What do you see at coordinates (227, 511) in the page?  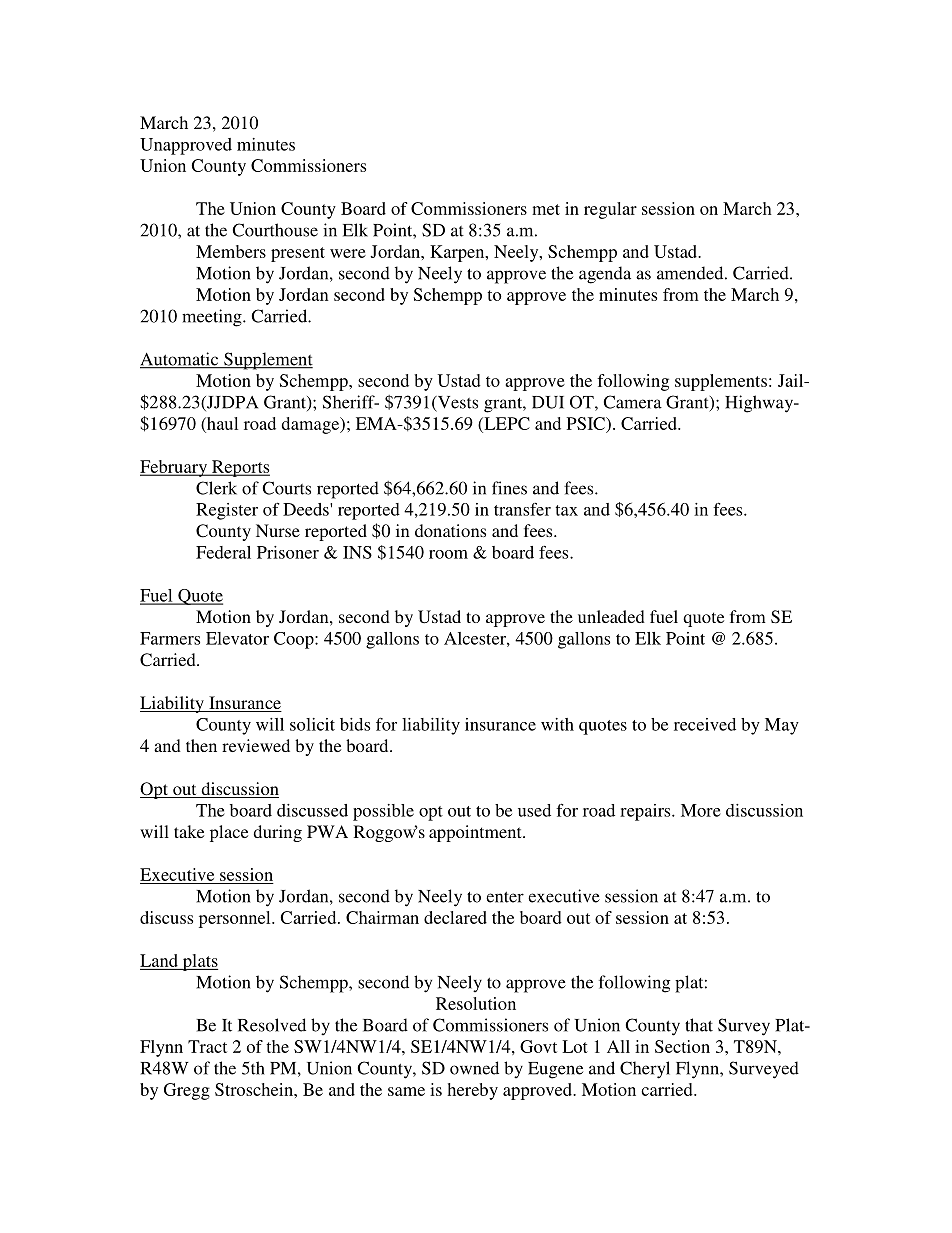 I see `Register` at bounding box center [227, 511].
